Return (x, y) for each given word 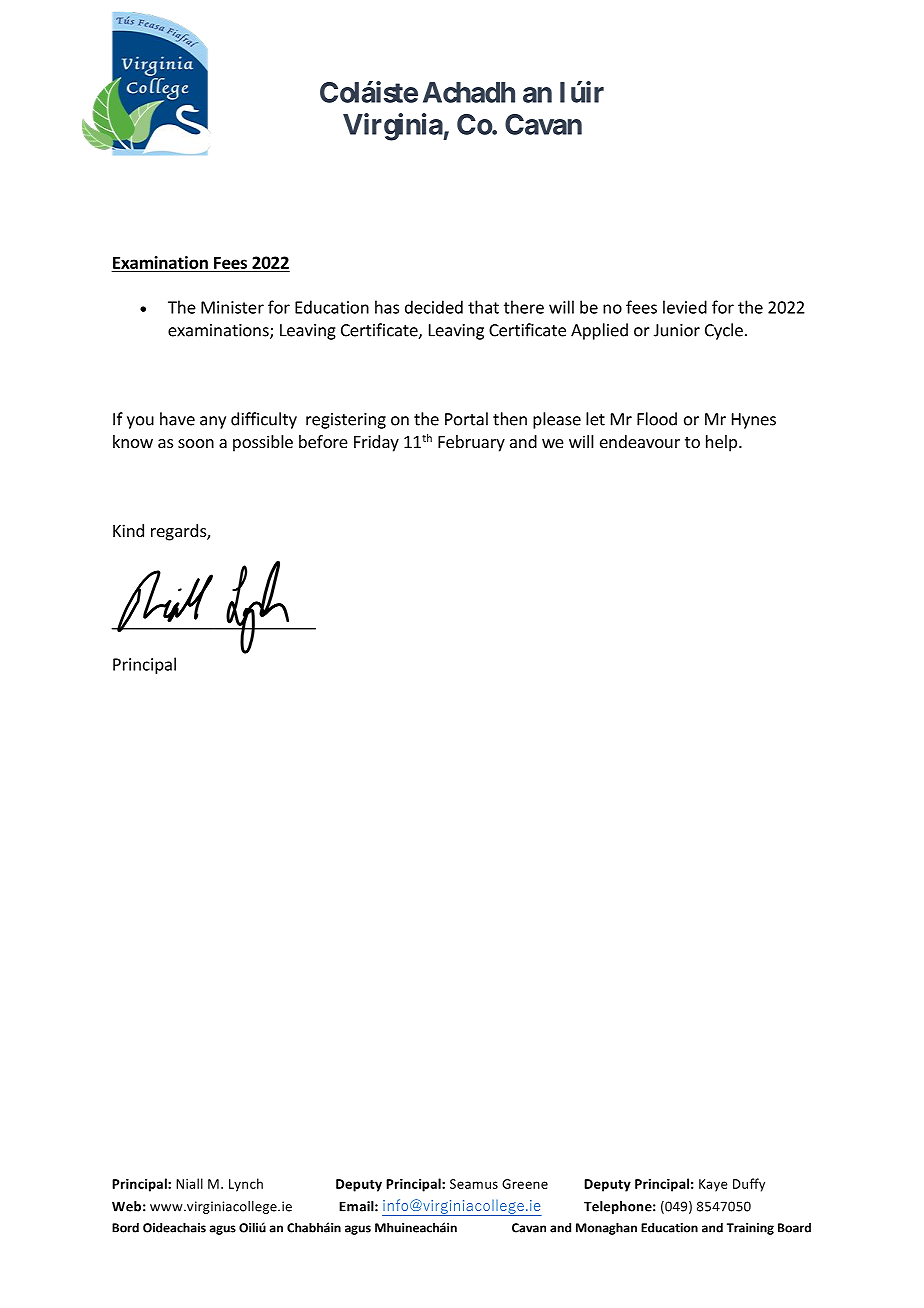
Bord (125, 1227)
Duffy (749, 1185)
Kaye (713, 1185)
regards (179, 532)
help (721, 443)
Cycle (724, 331)
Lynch (246, 1185)
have (177, 419)
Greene (525, 1184)
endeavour (640, 441)
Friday (376, 443)
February (471, 443)
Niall (189, 1183)
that (483, 307)
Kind (128, 530)
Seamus (474, 1184)
